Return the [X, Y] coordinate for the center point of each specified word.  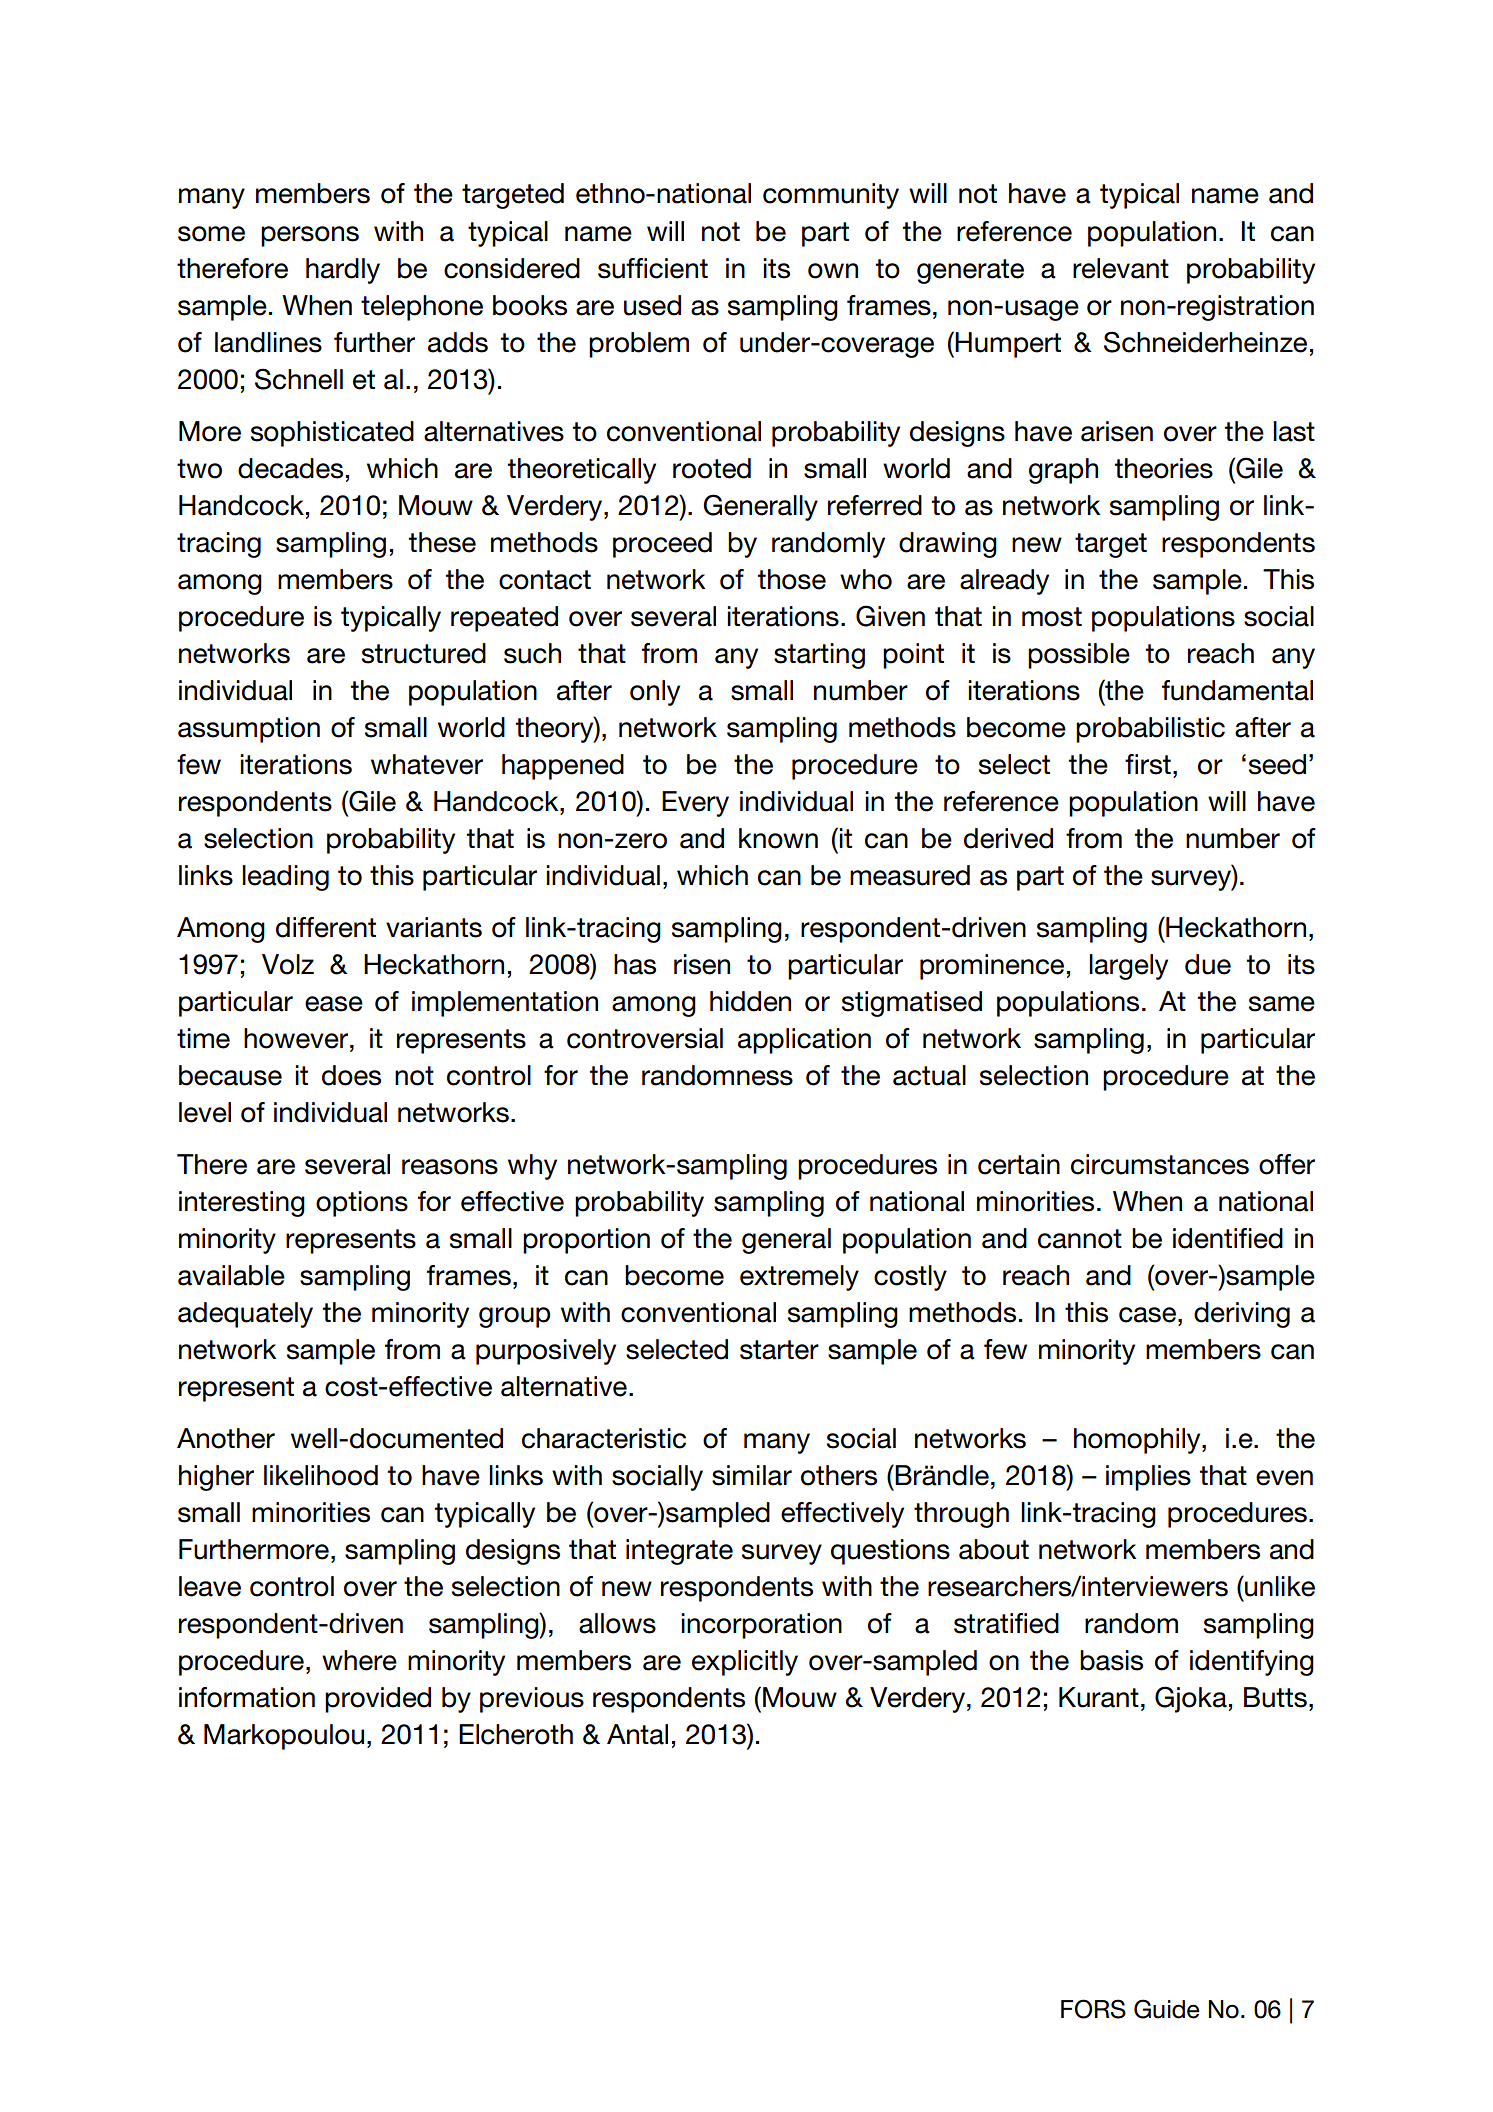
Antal [637, 1734]
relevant [1121, 268]
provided [378, 1700]
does [351, 1075]
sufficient [653, 268]
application [804, 1041]
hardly [343, 271]
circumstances [1160, 1164]
